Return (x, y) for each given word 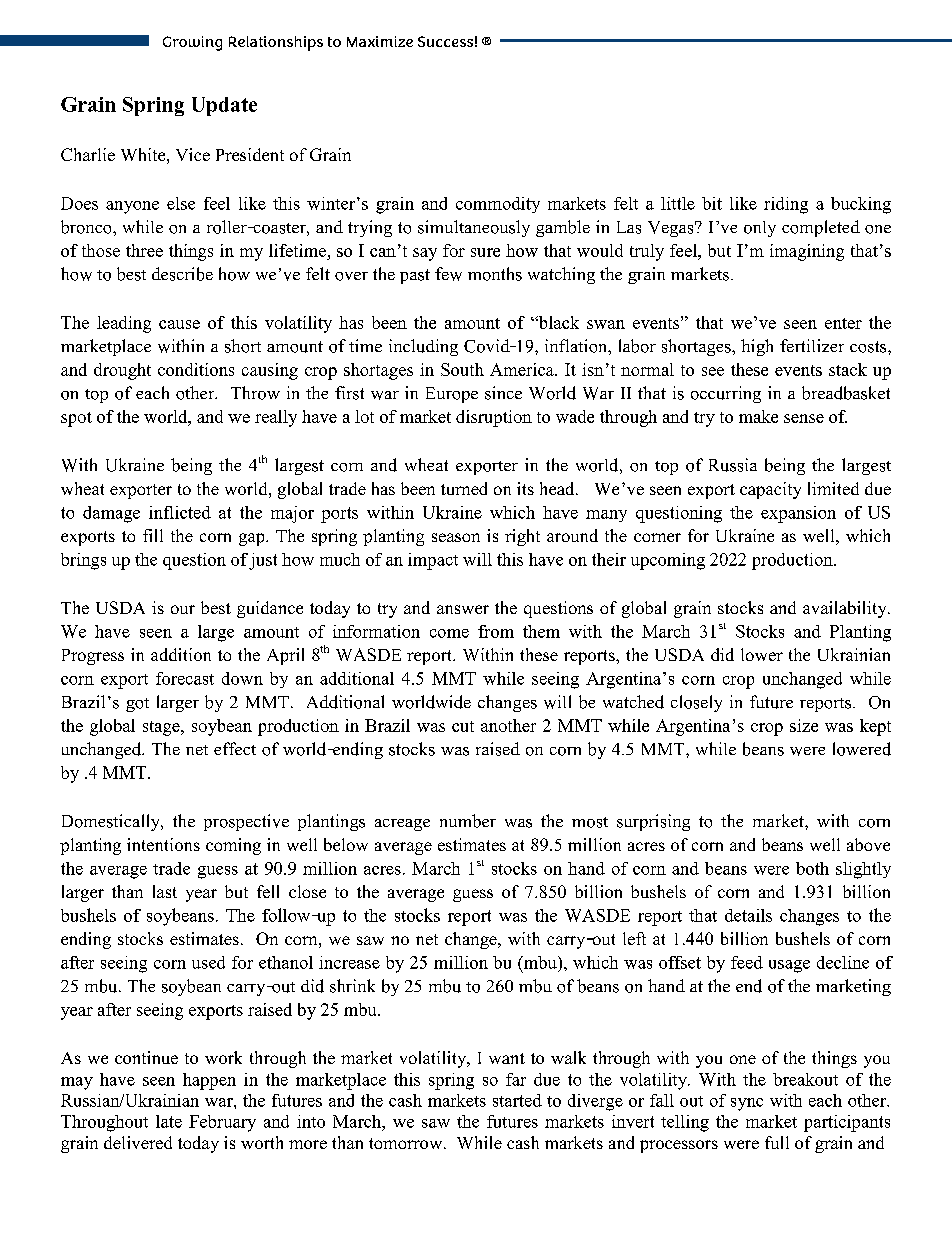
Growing (192, 43)
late (169, 1121)
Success (445, 41)
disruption (494, 418)
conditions (196, 369)
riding (786, 205)
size (804, 725)
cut (463, 726)
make (758, 416)
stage (162, 728)
